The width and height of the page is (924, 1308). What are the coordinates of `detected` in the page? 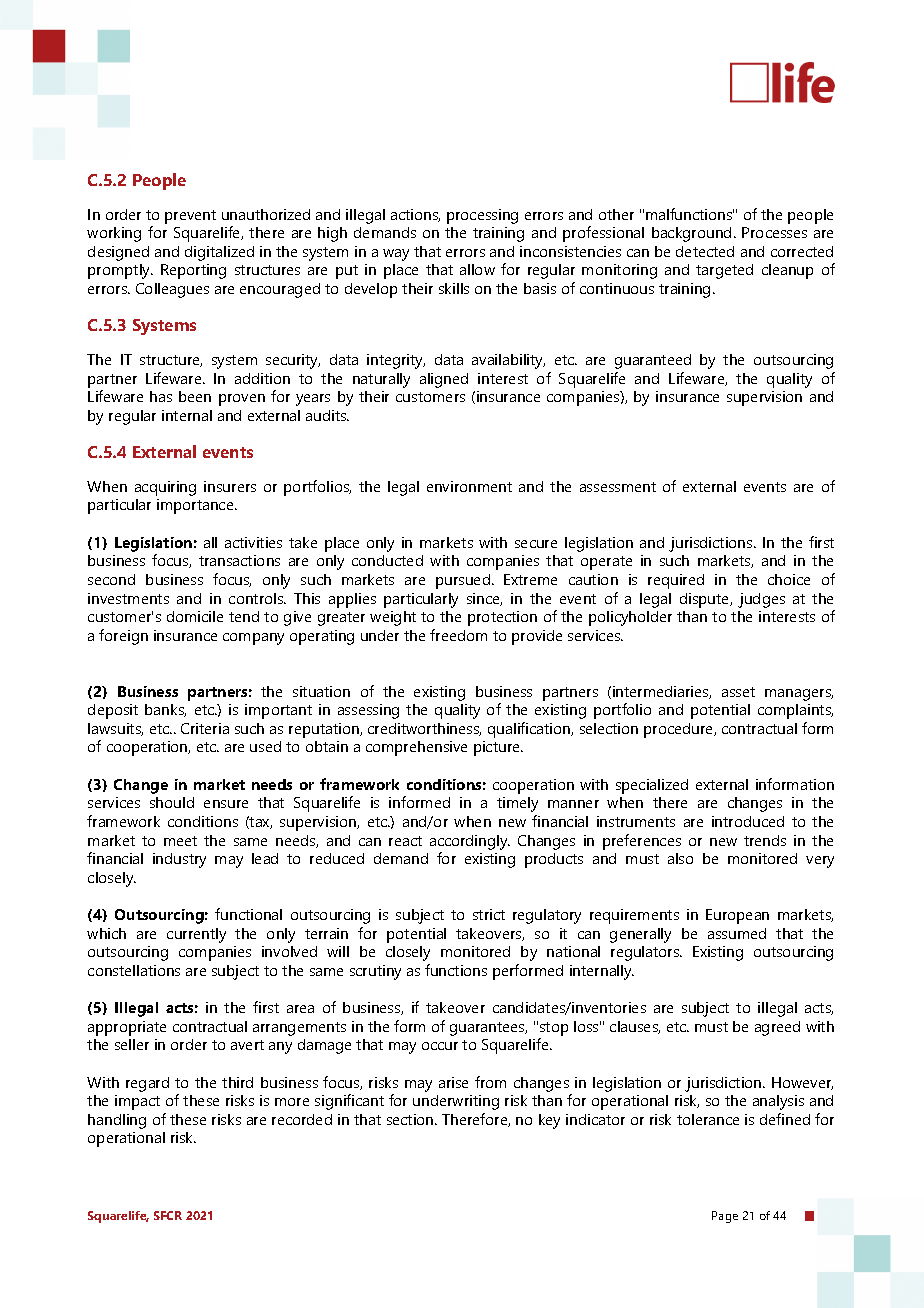 It's located at (705, 251).
